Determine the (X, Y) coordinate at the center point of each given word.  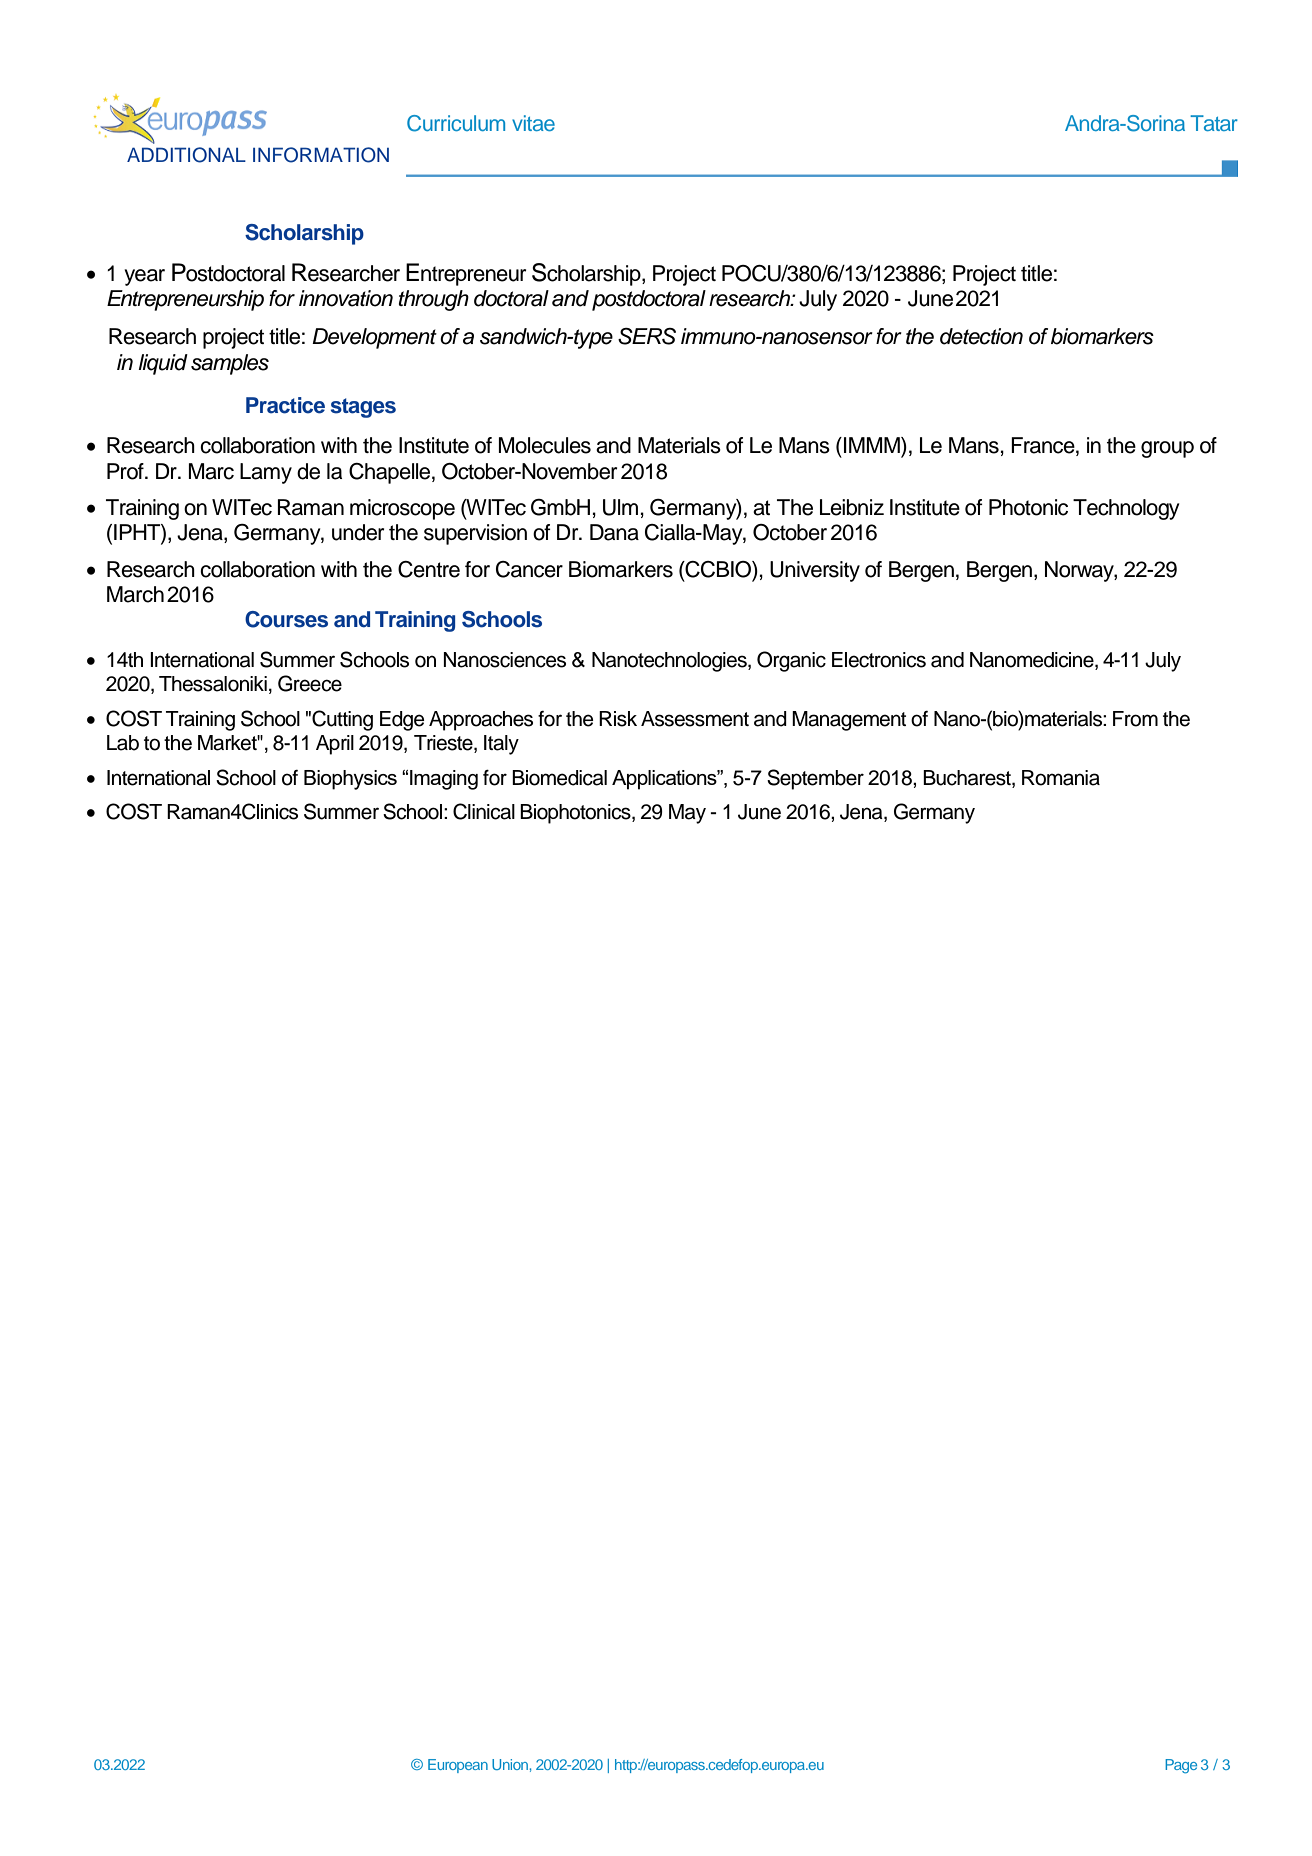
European (458, 1766)
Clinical (484, 811)
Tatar (1214, 123)
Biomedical (559, 778)
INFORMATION (321, 155)
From (1135, 719)
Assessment (695, 719)
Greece (310, 683)
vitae (533, 123)
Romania (1061, 778)
